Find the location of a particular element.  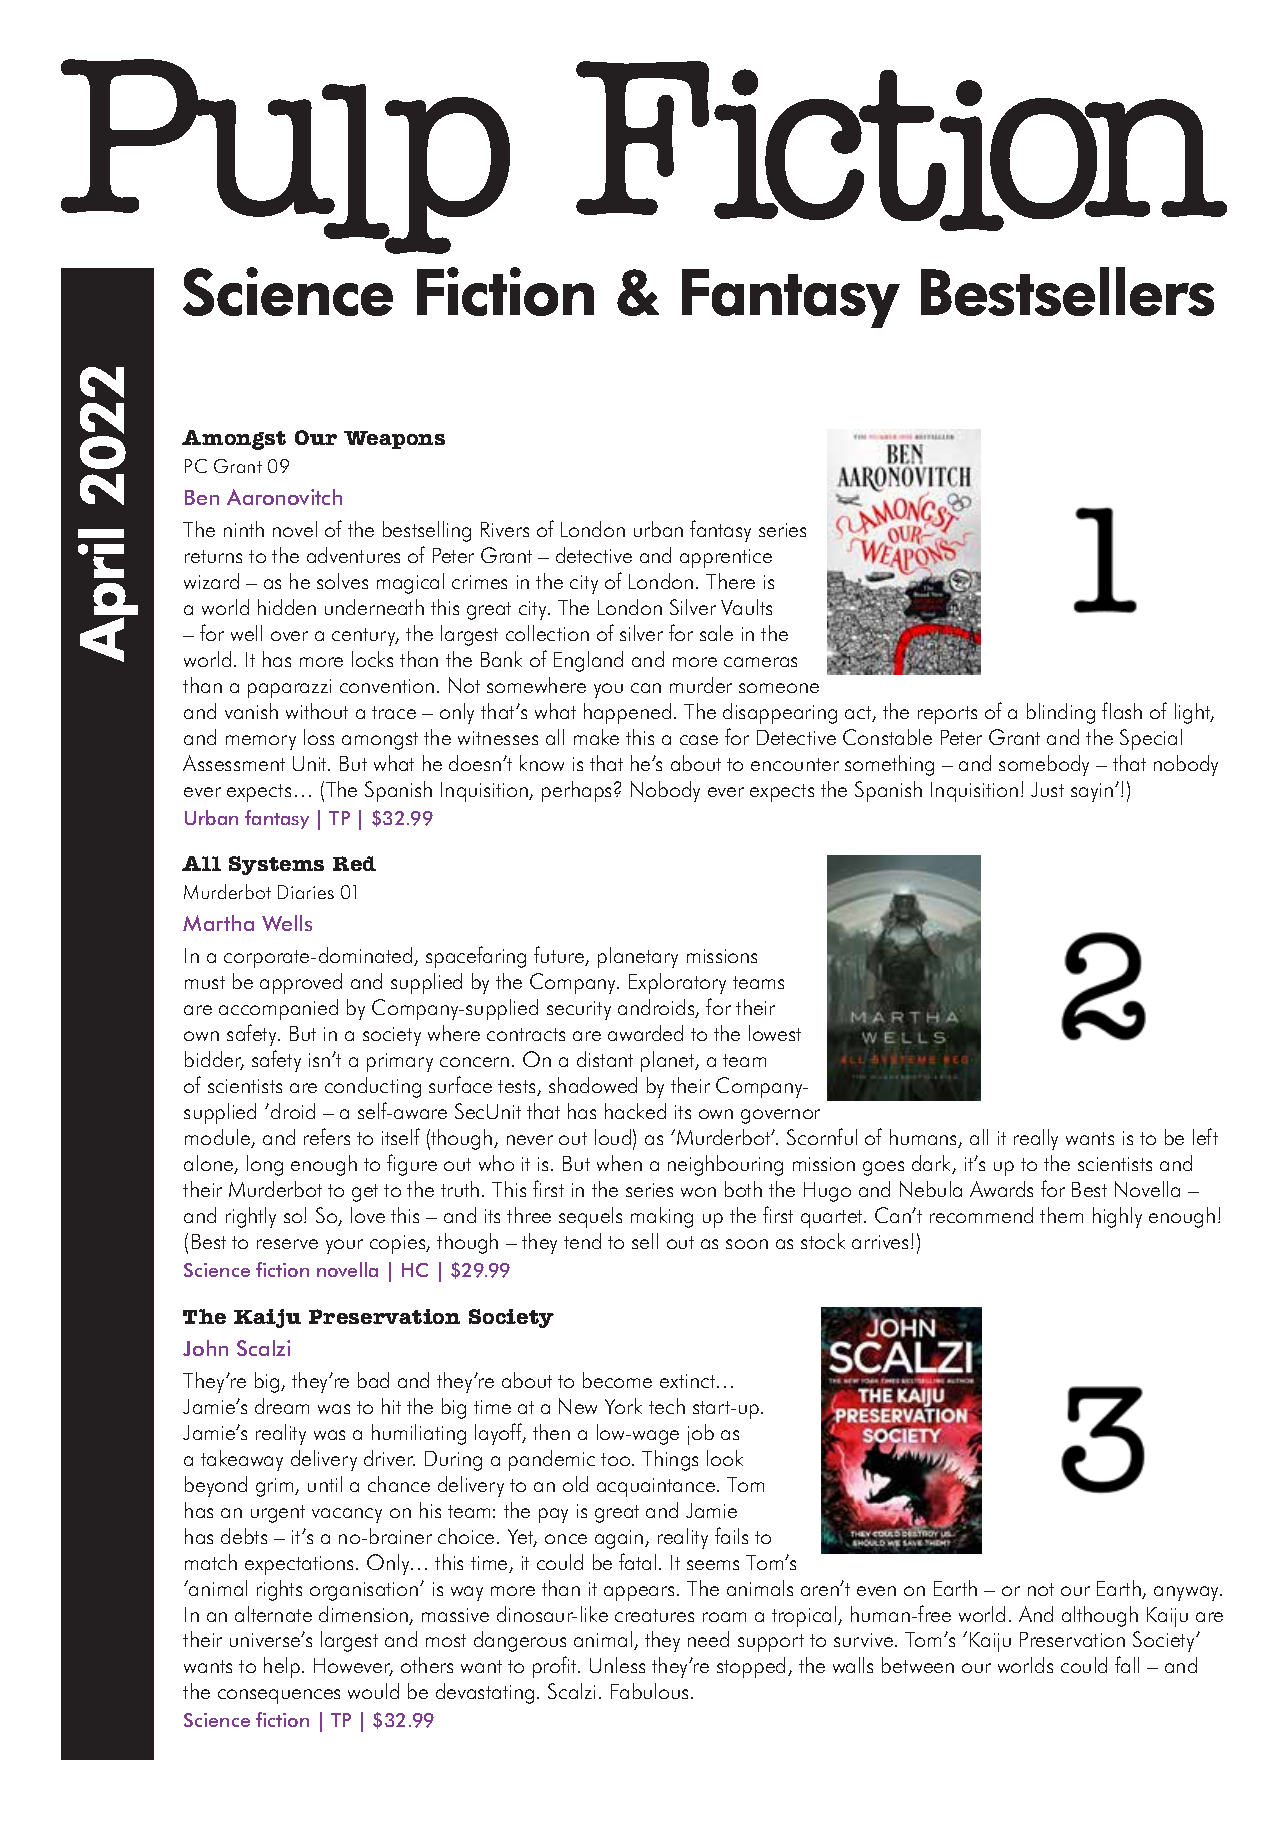

really is located at coordinates (1036, 1139).
